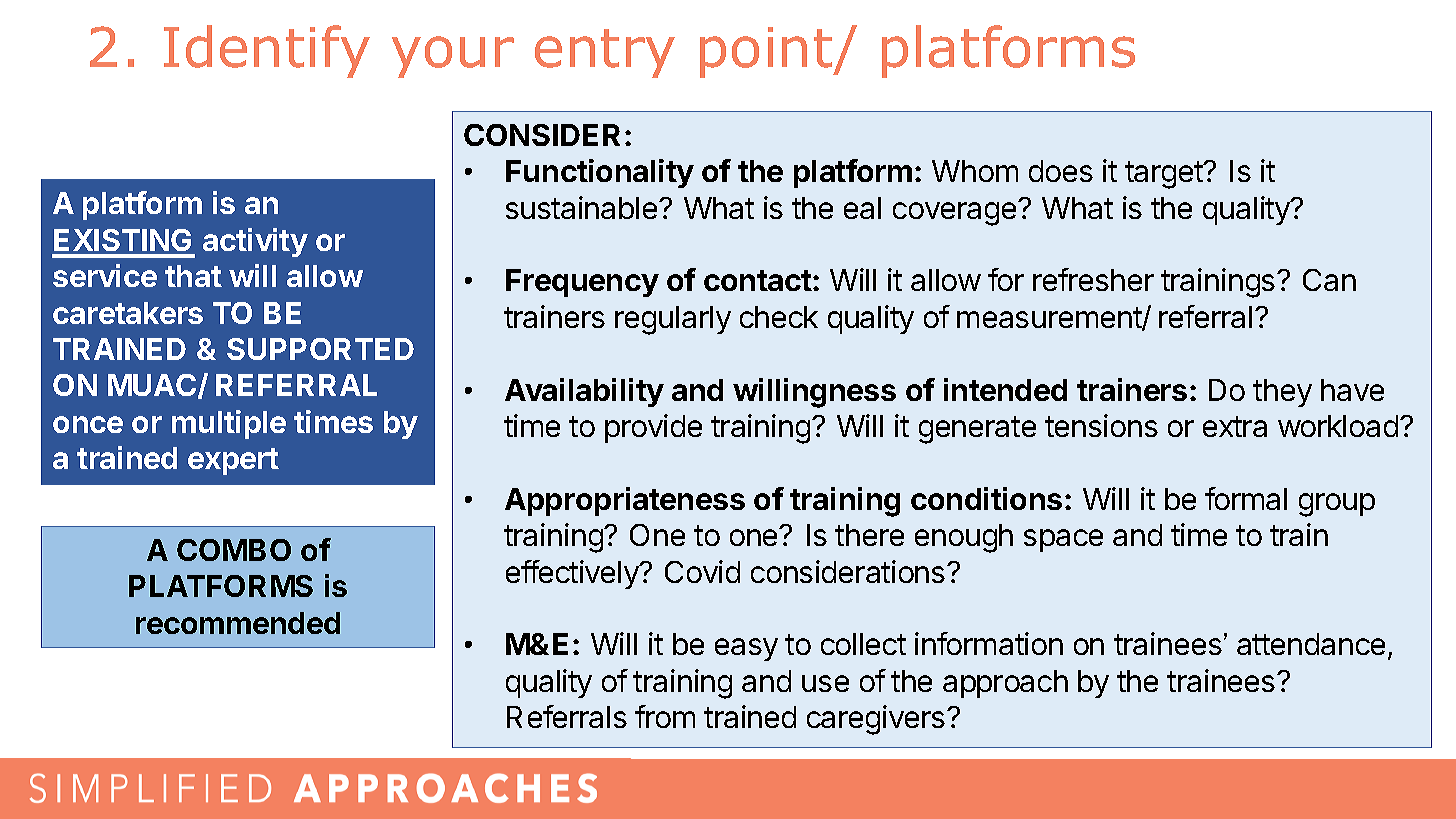  What do you see at coordinates (233, 461) in the screenshot?
I see `expert` at bounding box center [233, 461].
